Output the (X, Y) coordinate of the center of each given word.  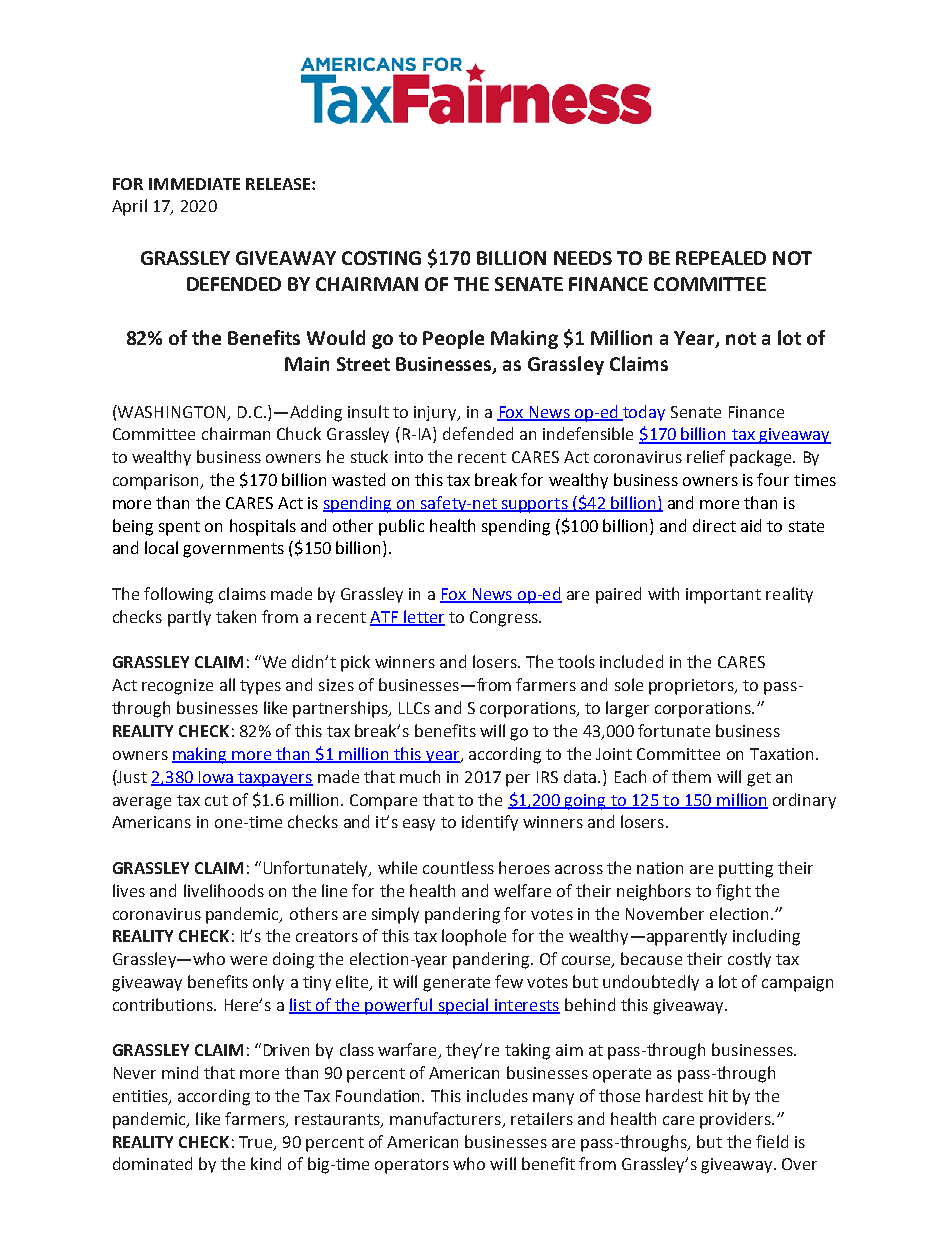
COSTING (381, 258)
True (257, 1143)
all (227, 684)
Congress (505, 619)
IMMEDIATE (194, 184)
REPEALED (721, 258)
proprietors (692, 687)
